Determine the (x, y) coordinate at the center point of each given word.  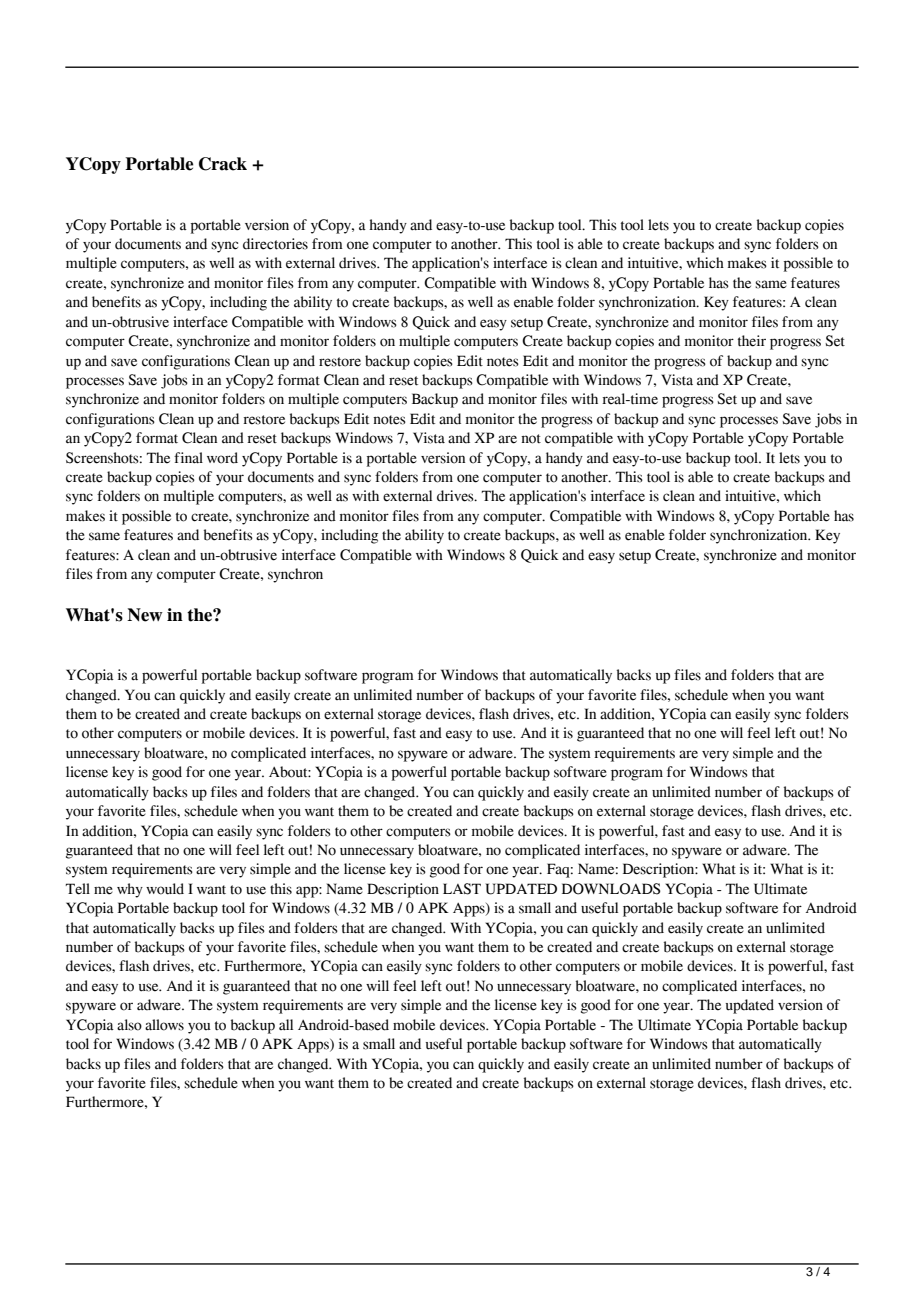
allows (164, 1025)
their (752, 341)
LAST (462, 889)
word (222, 458)
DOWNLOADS (611, 889)
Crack (223, 164)
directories (275, 244)
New (145, 615)
